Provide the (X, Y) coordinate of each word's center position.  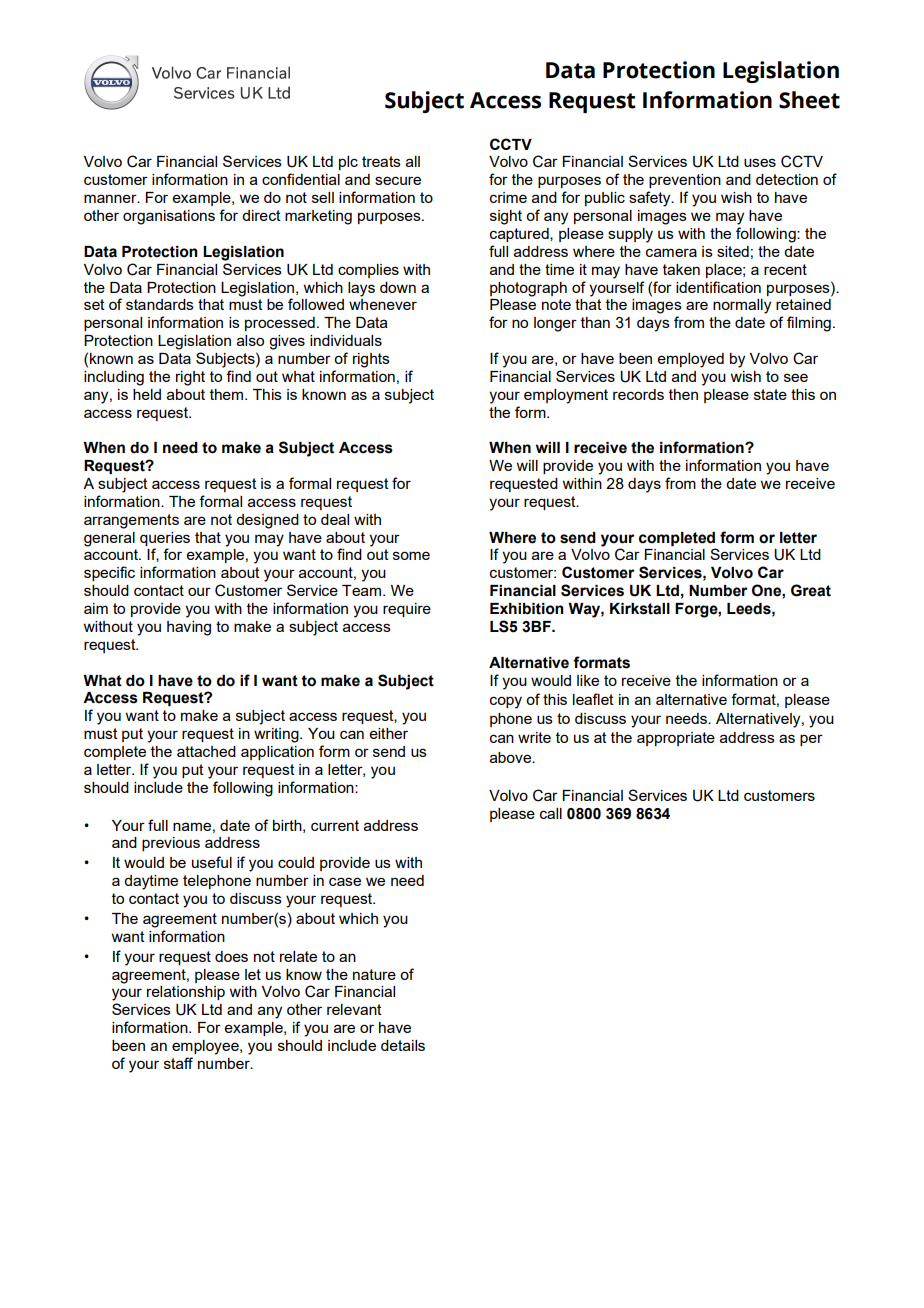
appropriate (676, 739)
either (389, 733)
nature (374, 974)
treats (381, 161)
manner (111, 198)
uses (760, 162)
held (147, 394)
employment (566, 396)
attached (206, 751)
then (683, 394)
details (403, 1045)
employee (206, 1047)
